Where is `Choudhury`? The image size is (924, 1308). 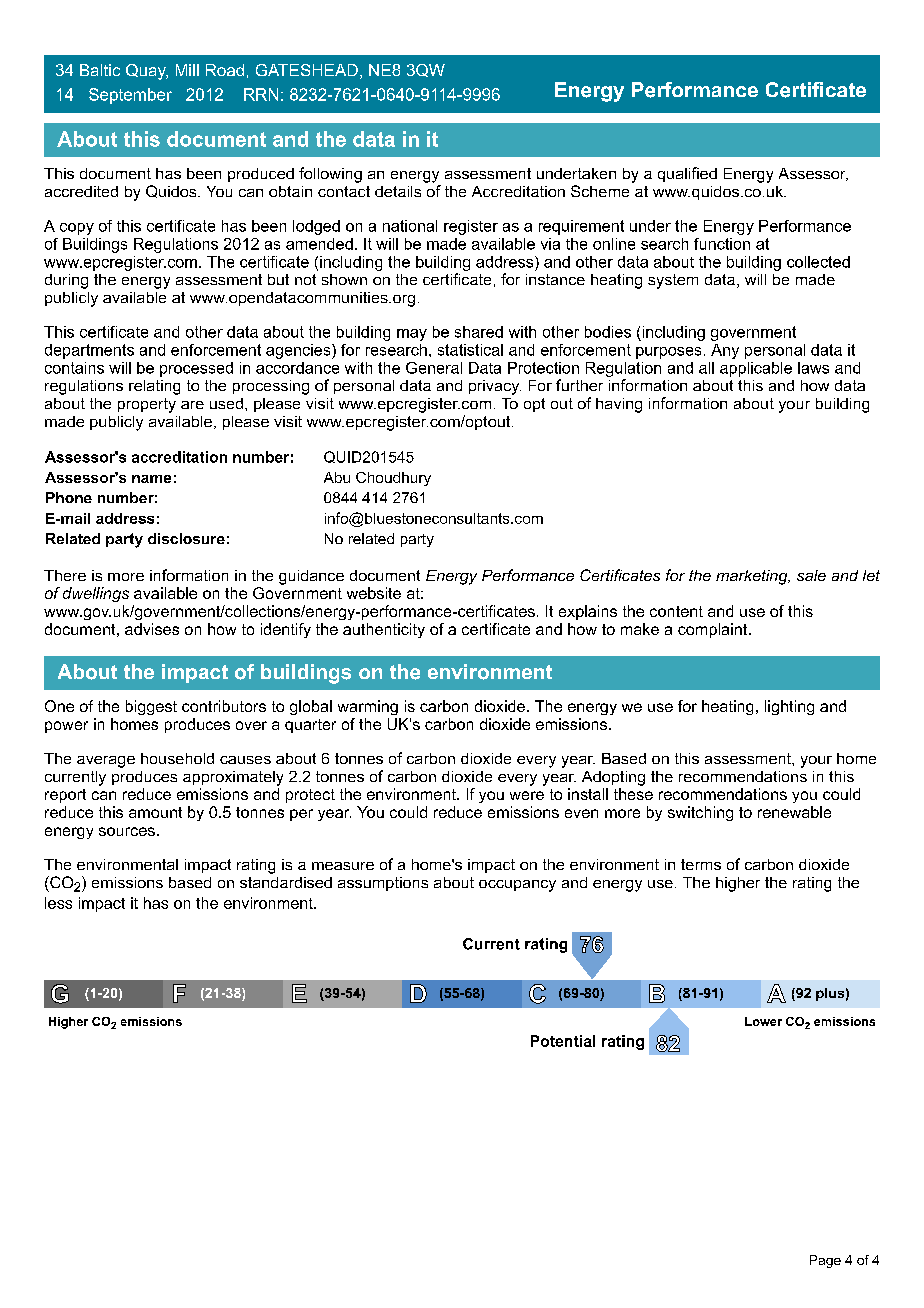 Choudhury is located at coordinates (393, 479).
